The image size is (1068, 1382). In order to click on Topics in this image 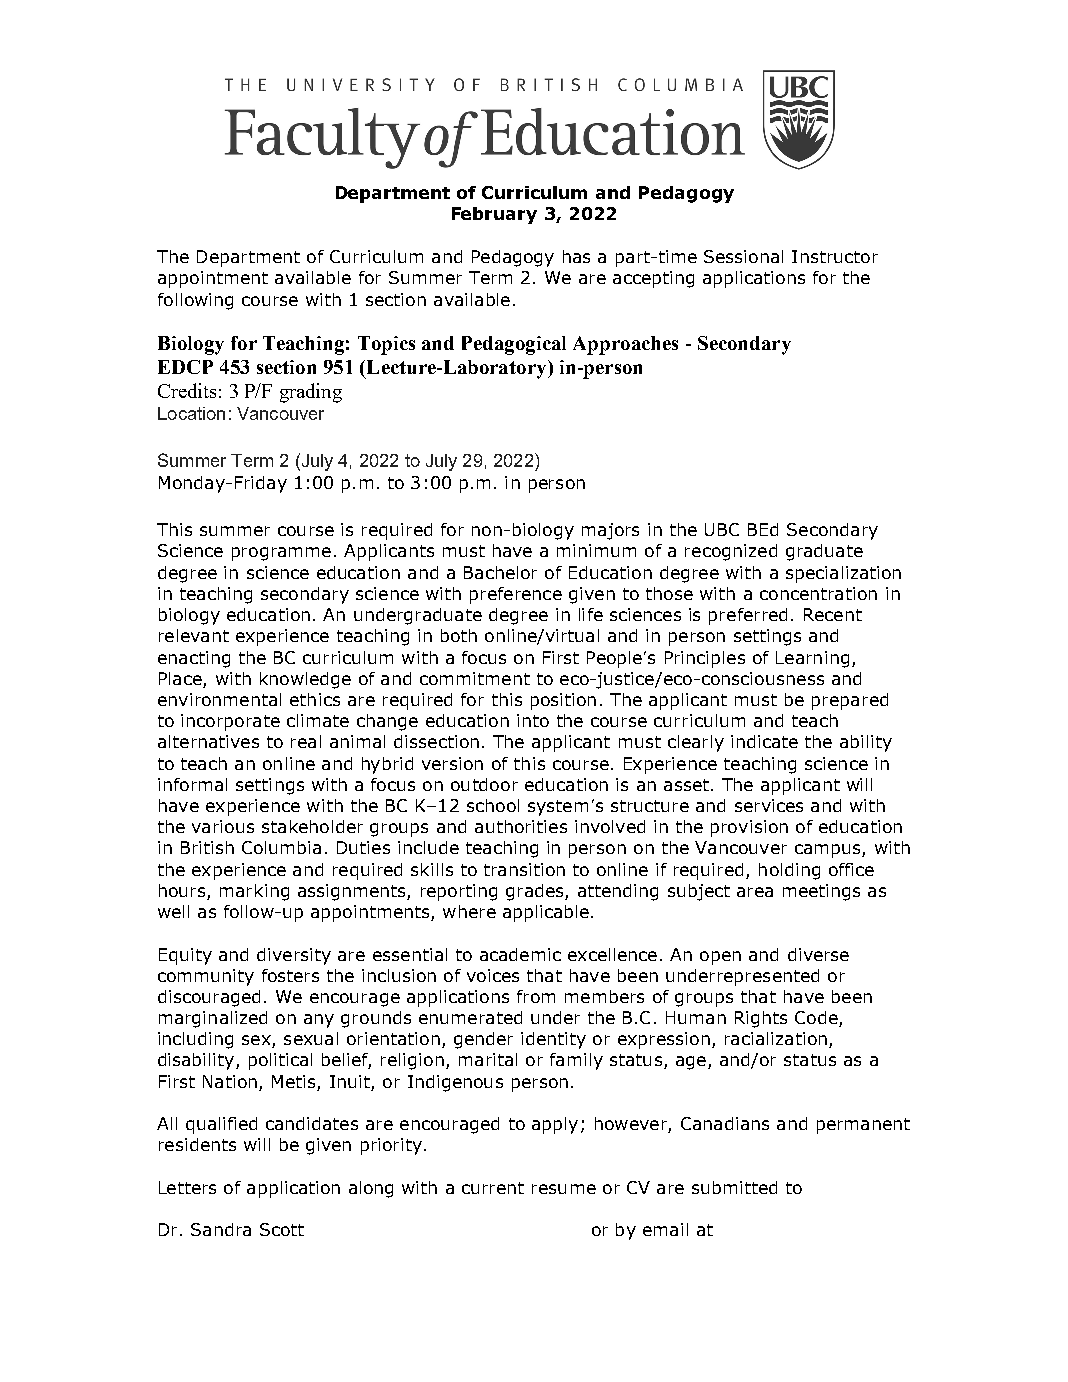, I will do `click(386, 345)`.
